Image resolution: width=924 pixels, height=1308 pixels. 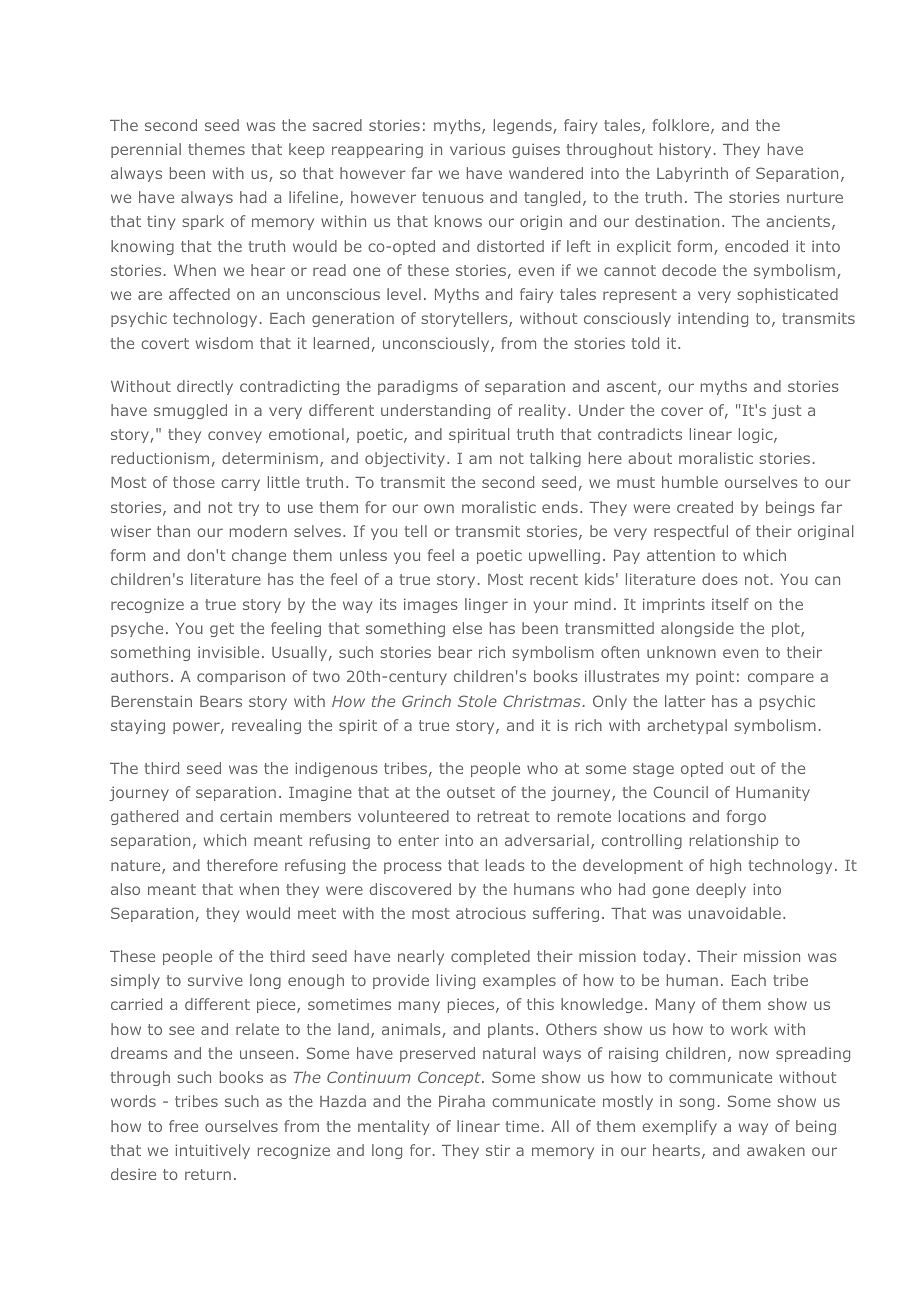 I want to click on various, so click(x=477, y=149).
